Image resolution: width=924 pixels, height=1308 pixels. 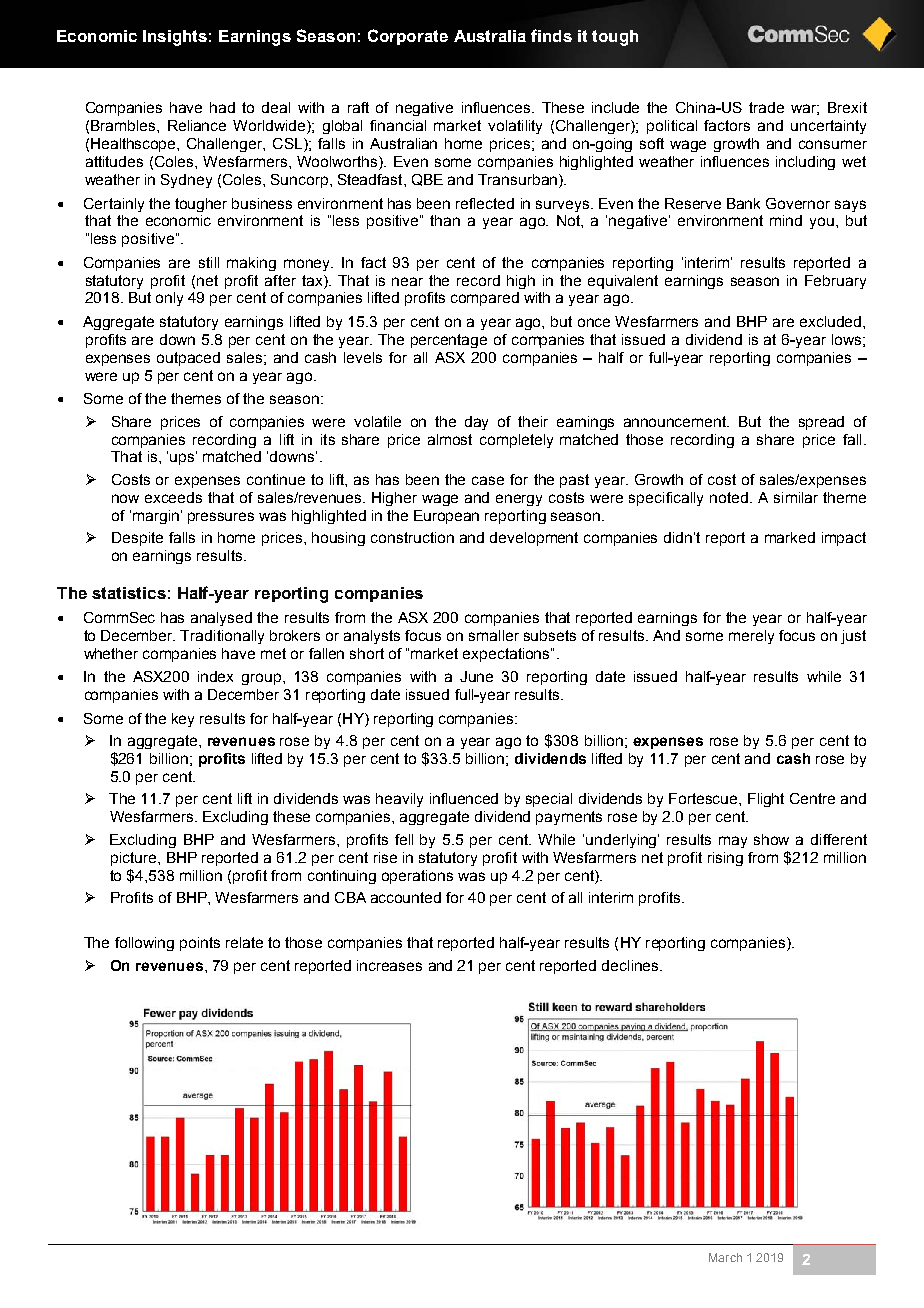 What do you see at coordinates (766, 107) in the document?
I see `trade` at bounding box center [766, 107].
